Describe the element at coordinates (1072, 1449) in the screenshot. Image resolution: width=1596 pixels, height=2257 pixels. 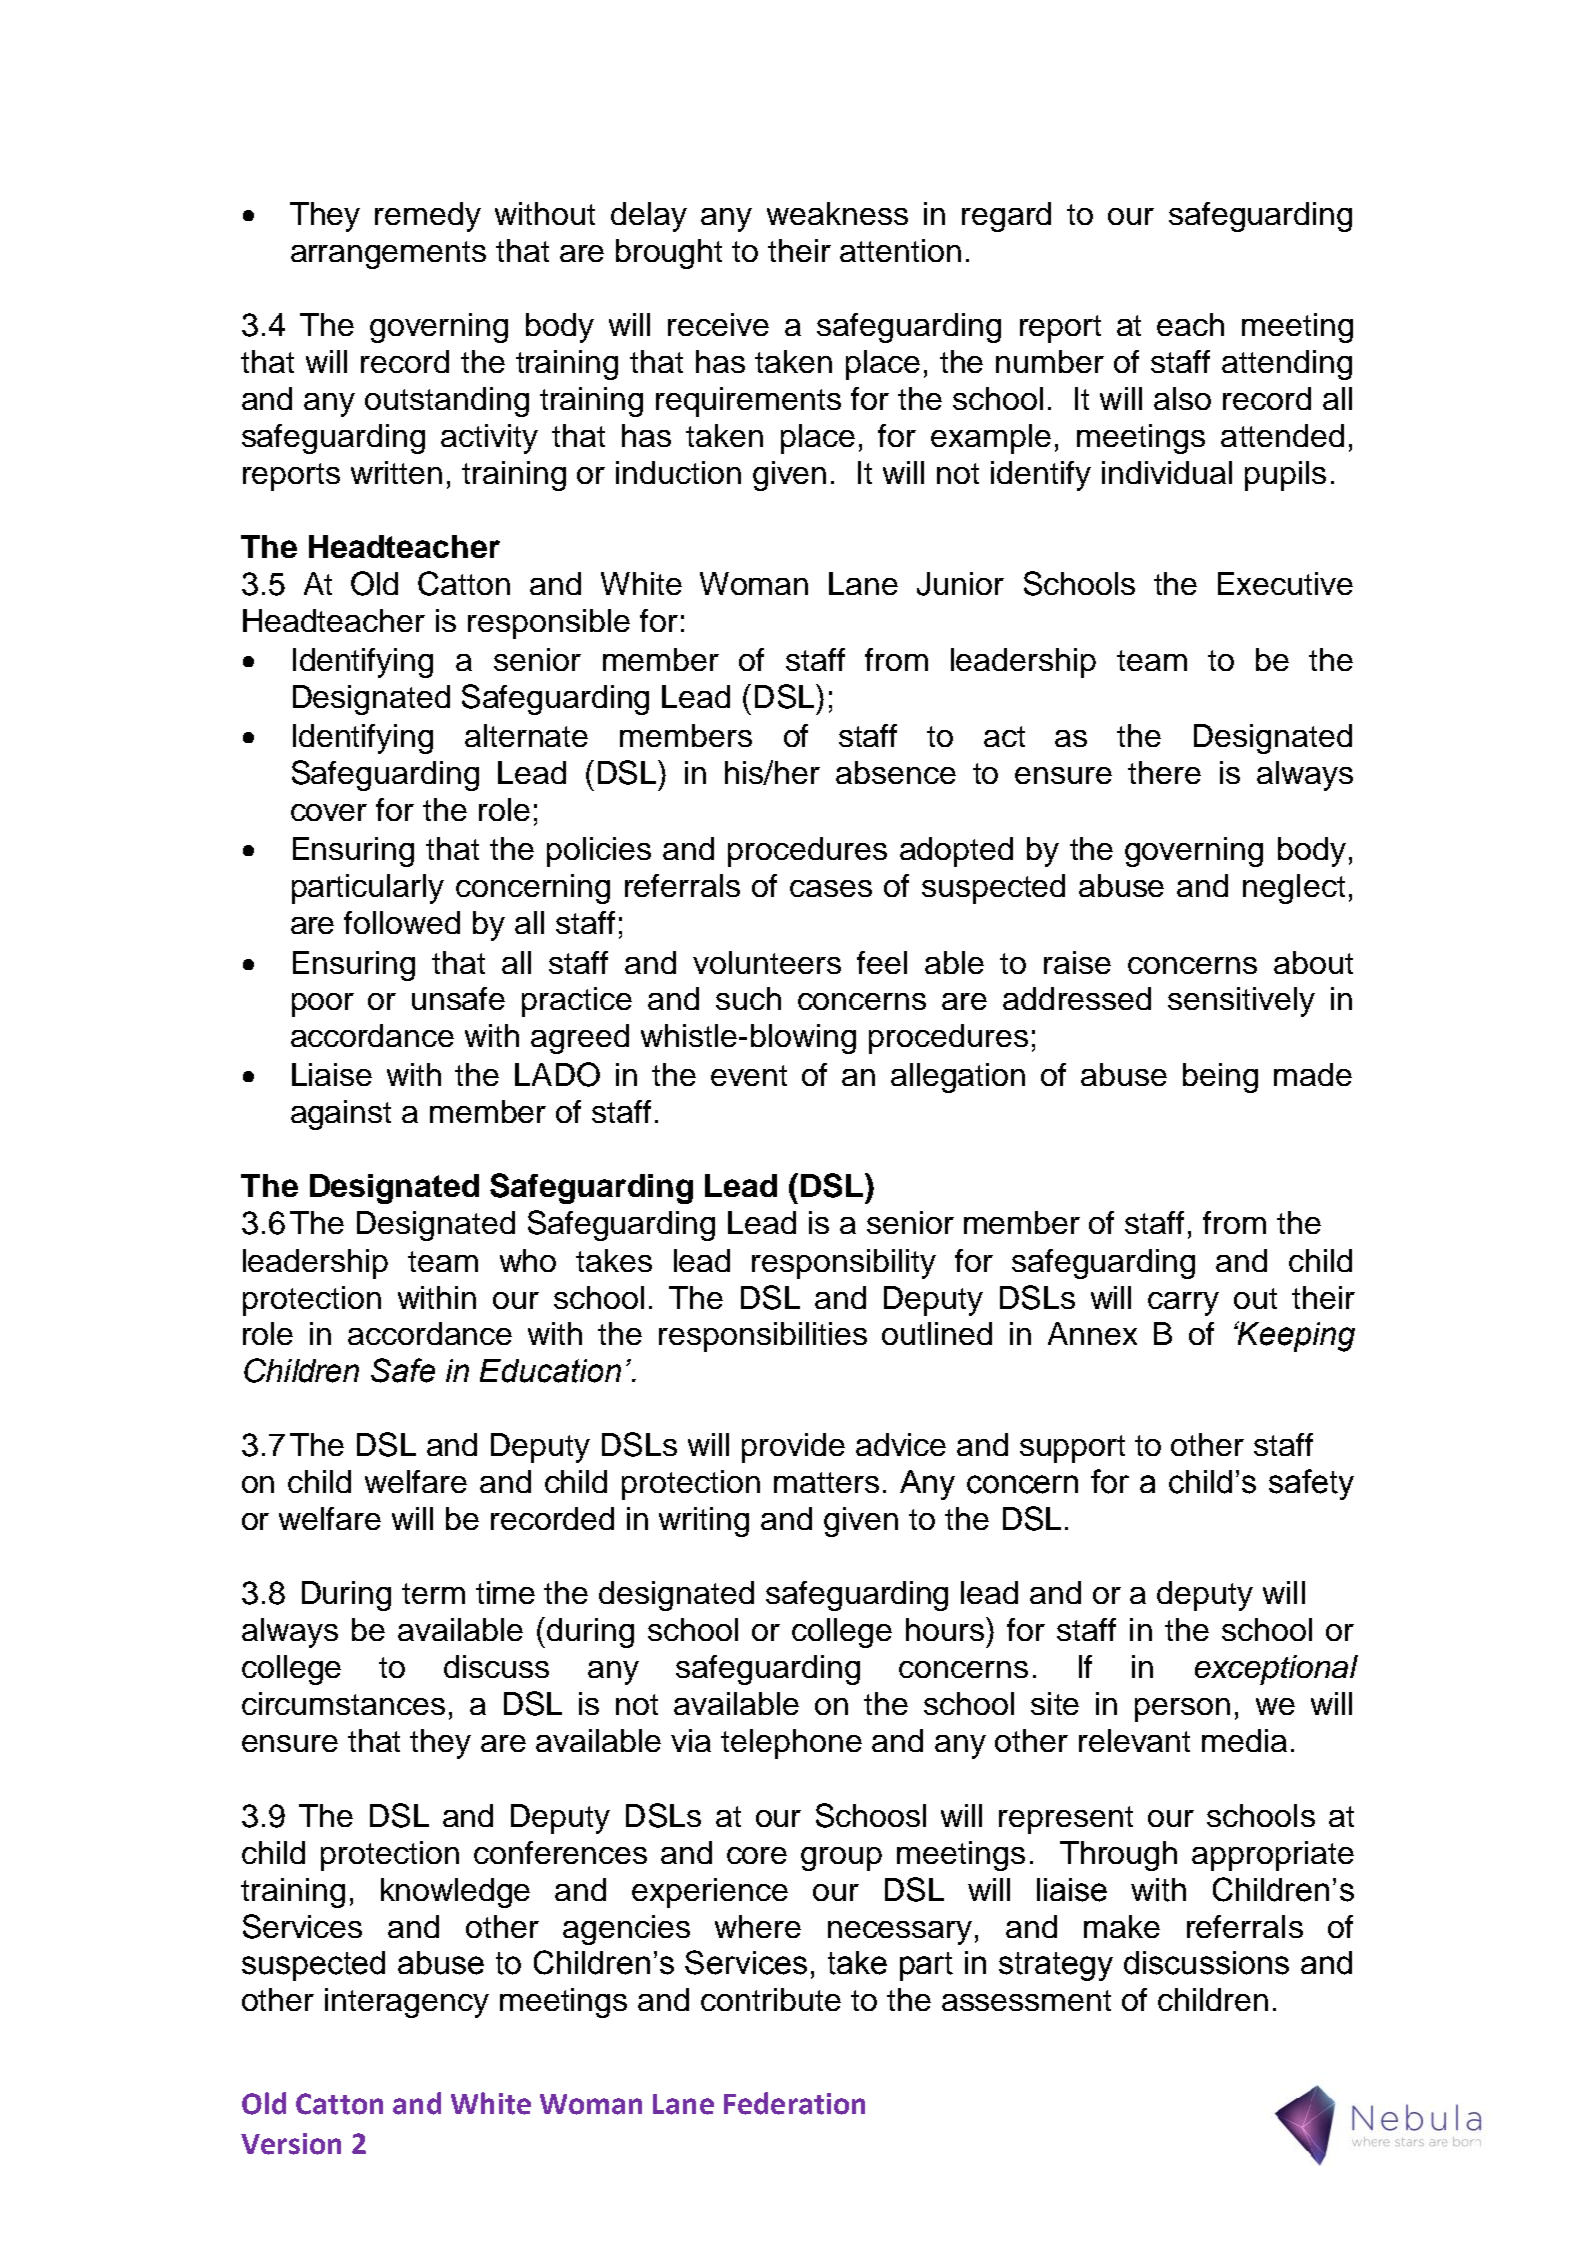
I see `support` at that location.
